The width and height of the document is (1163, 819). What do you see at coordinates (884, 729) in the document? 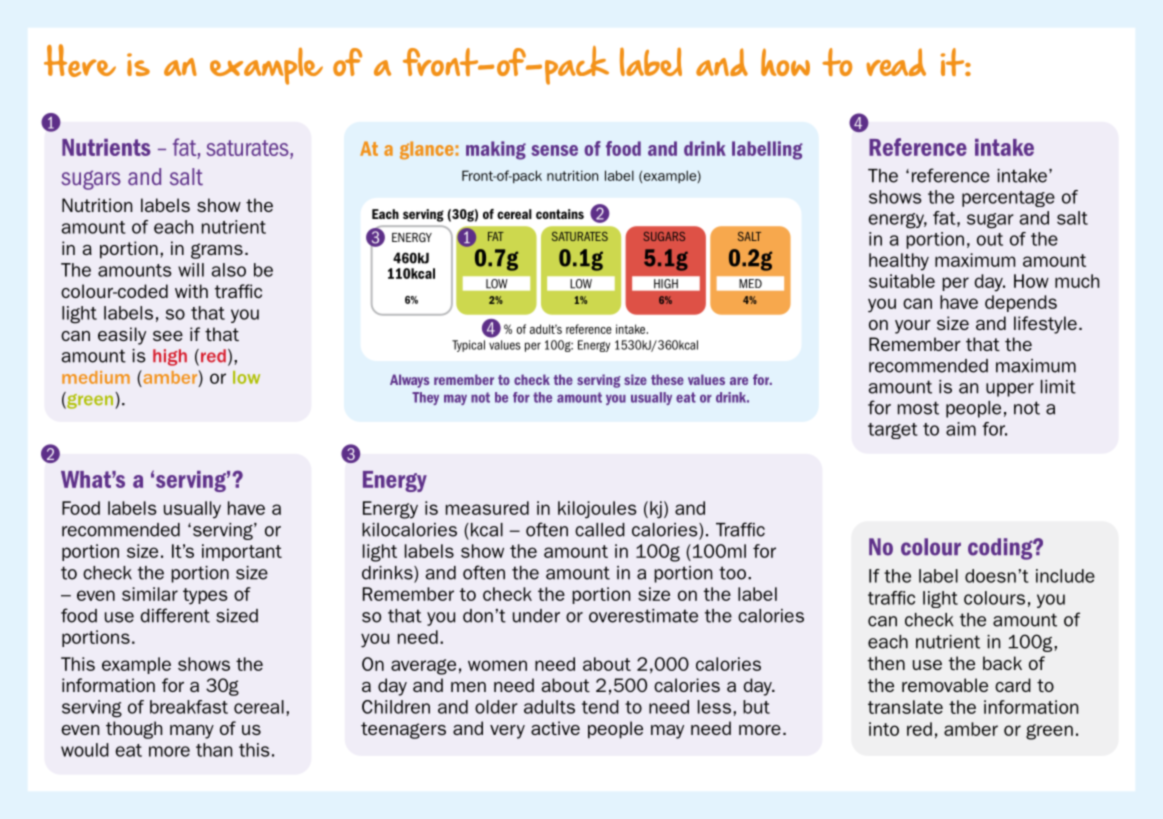
I see `into` at bounding box center [884, 729].
